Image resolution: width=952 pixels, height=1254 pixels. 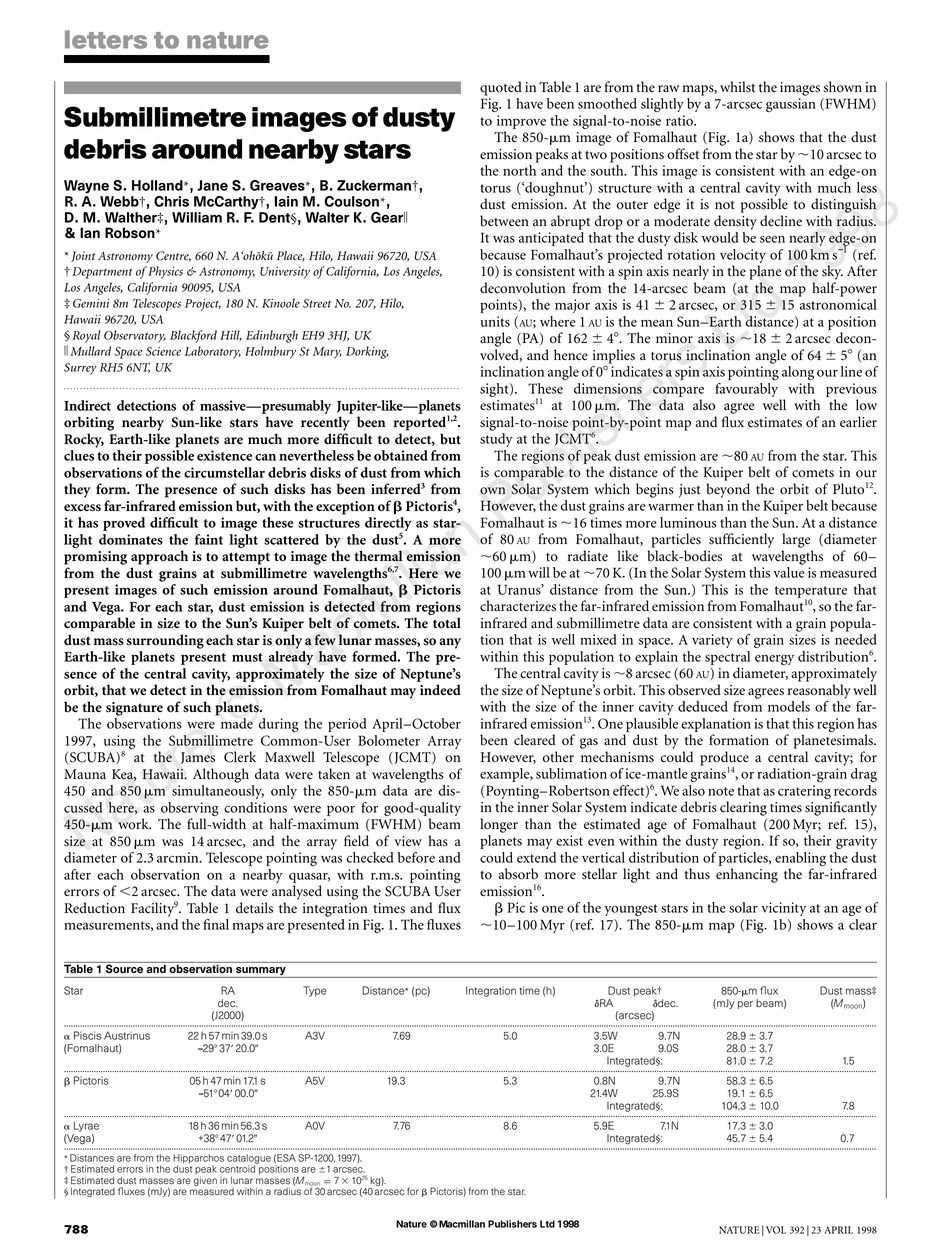 I want to click on whilst, so click(x=737, y=87).
